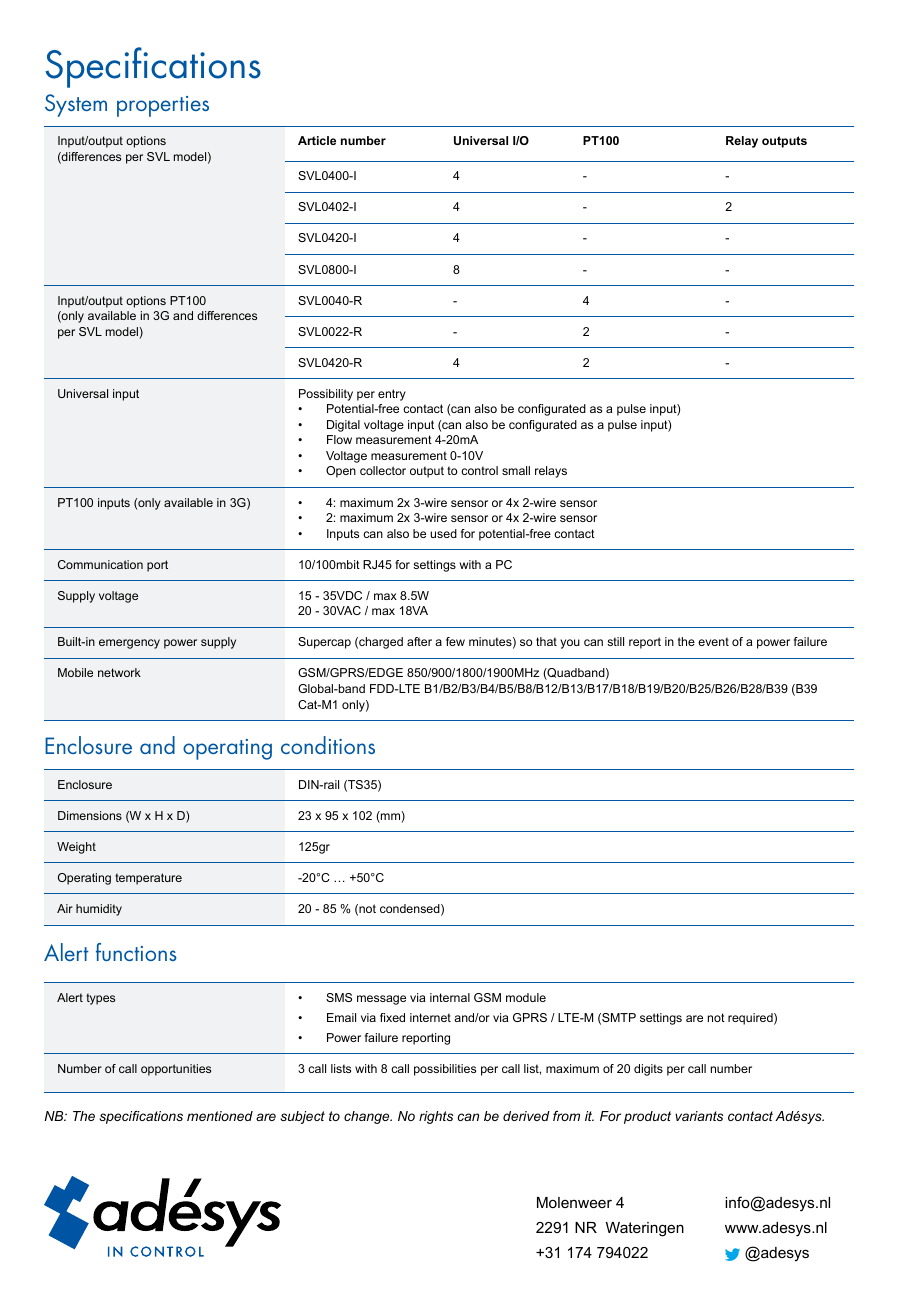 The image size is (924, 1308). What do you see at coordinates (220, 1116) in the screenshot?
I see `mentioned` at bounding box center [220, 1116].
